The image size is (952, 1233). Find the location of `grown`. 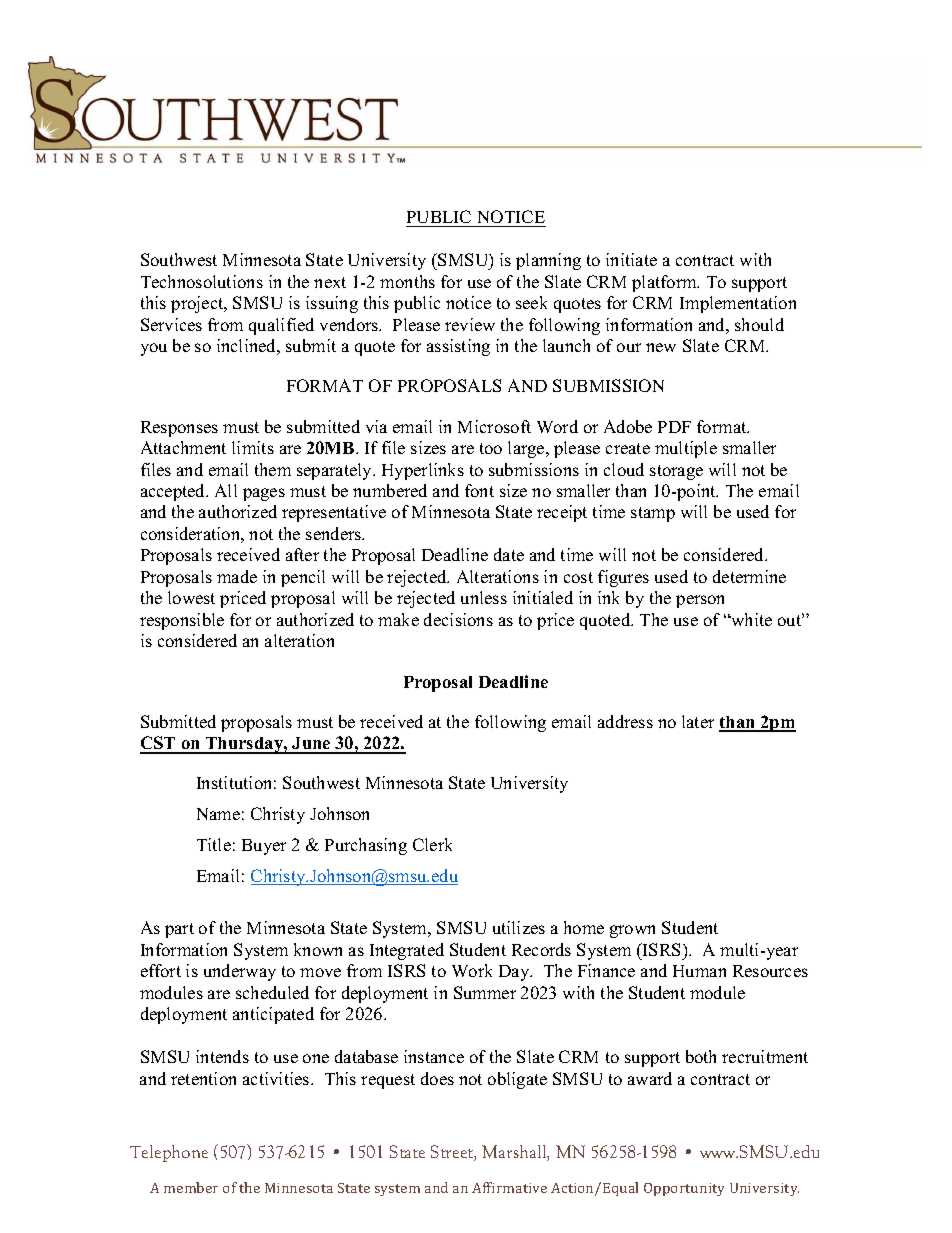

grown is located at coordinates (632, 931).
